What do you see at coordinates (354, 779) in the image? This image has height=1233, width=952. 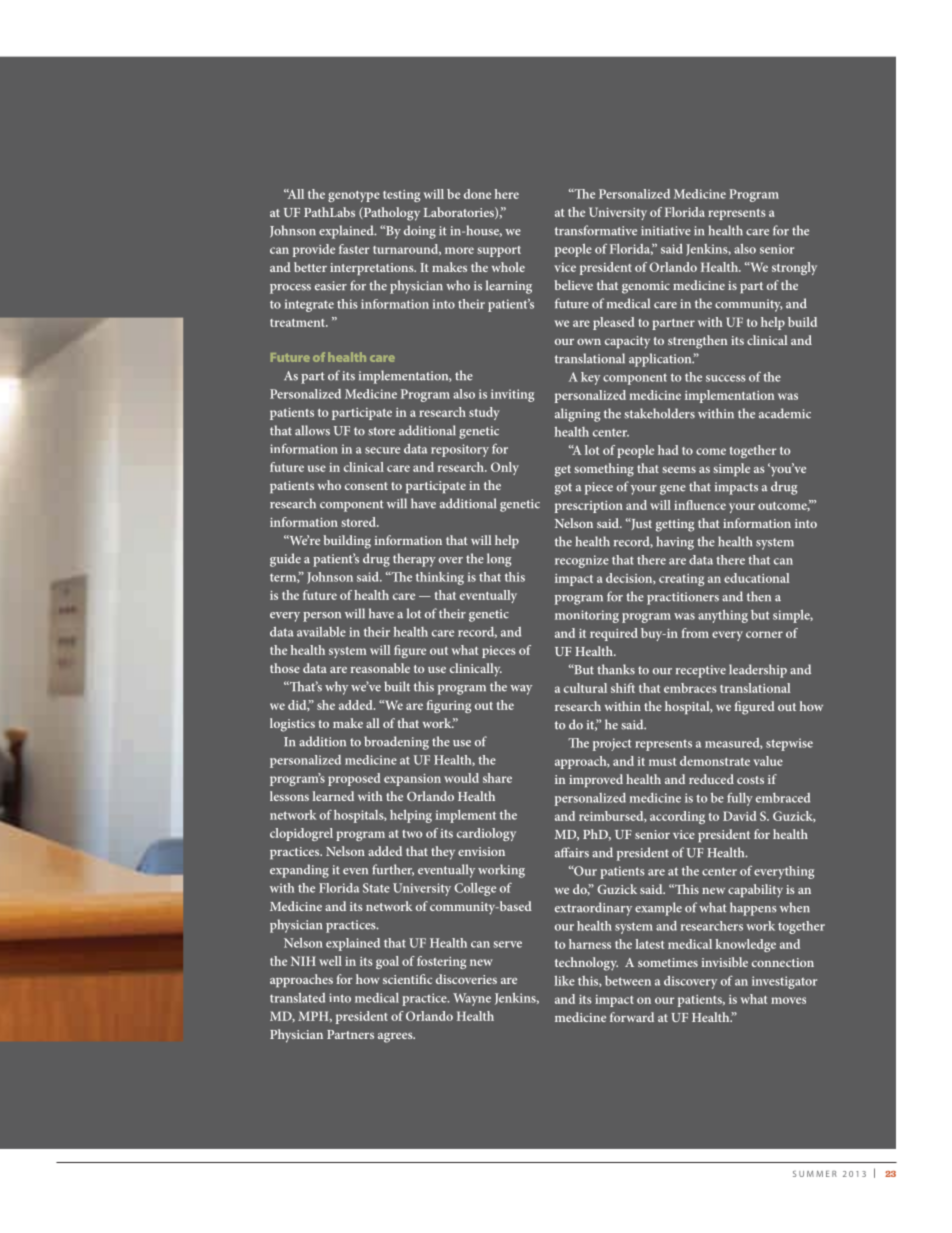 I see `proposed` at bounding box center [354, 779].
